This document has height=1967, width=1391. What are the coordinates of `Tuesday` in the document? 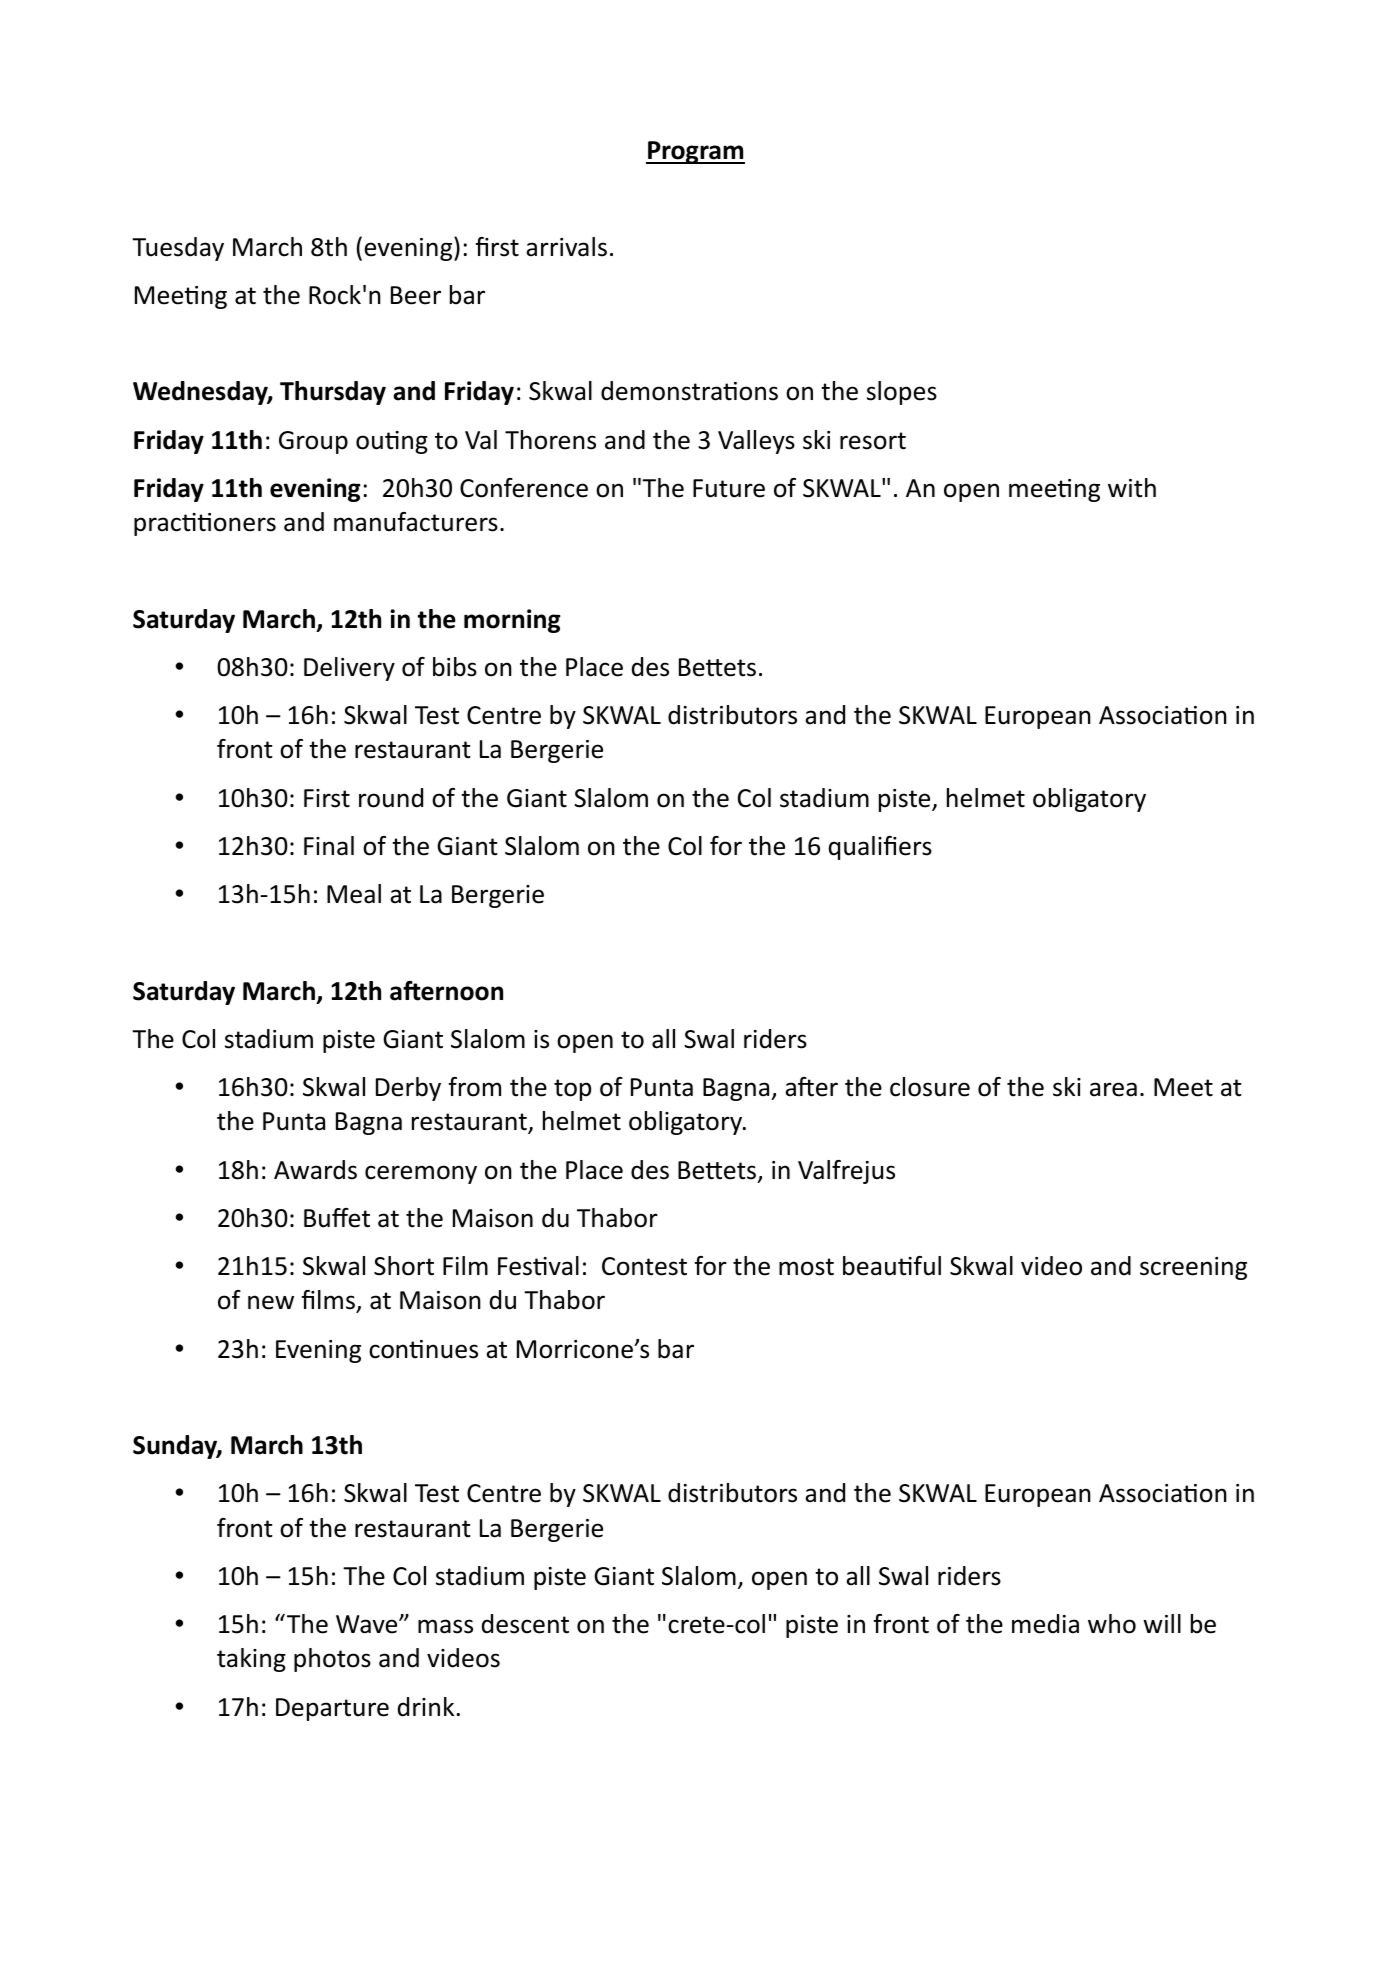 It's located at (178, 249).
